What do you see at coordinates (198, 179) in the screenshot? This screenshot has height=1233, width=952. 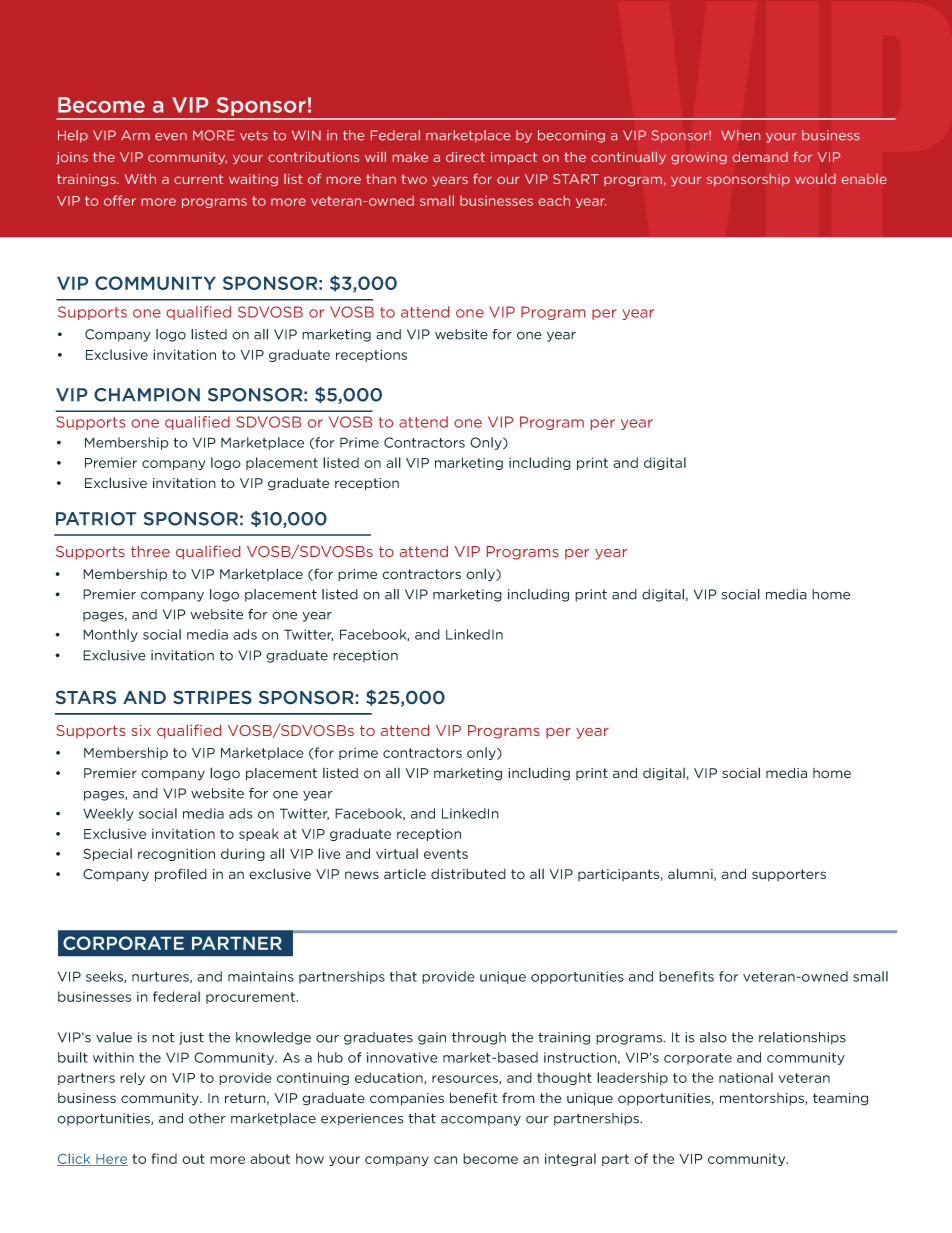 I see `current` at bounding box center [198, 179].
